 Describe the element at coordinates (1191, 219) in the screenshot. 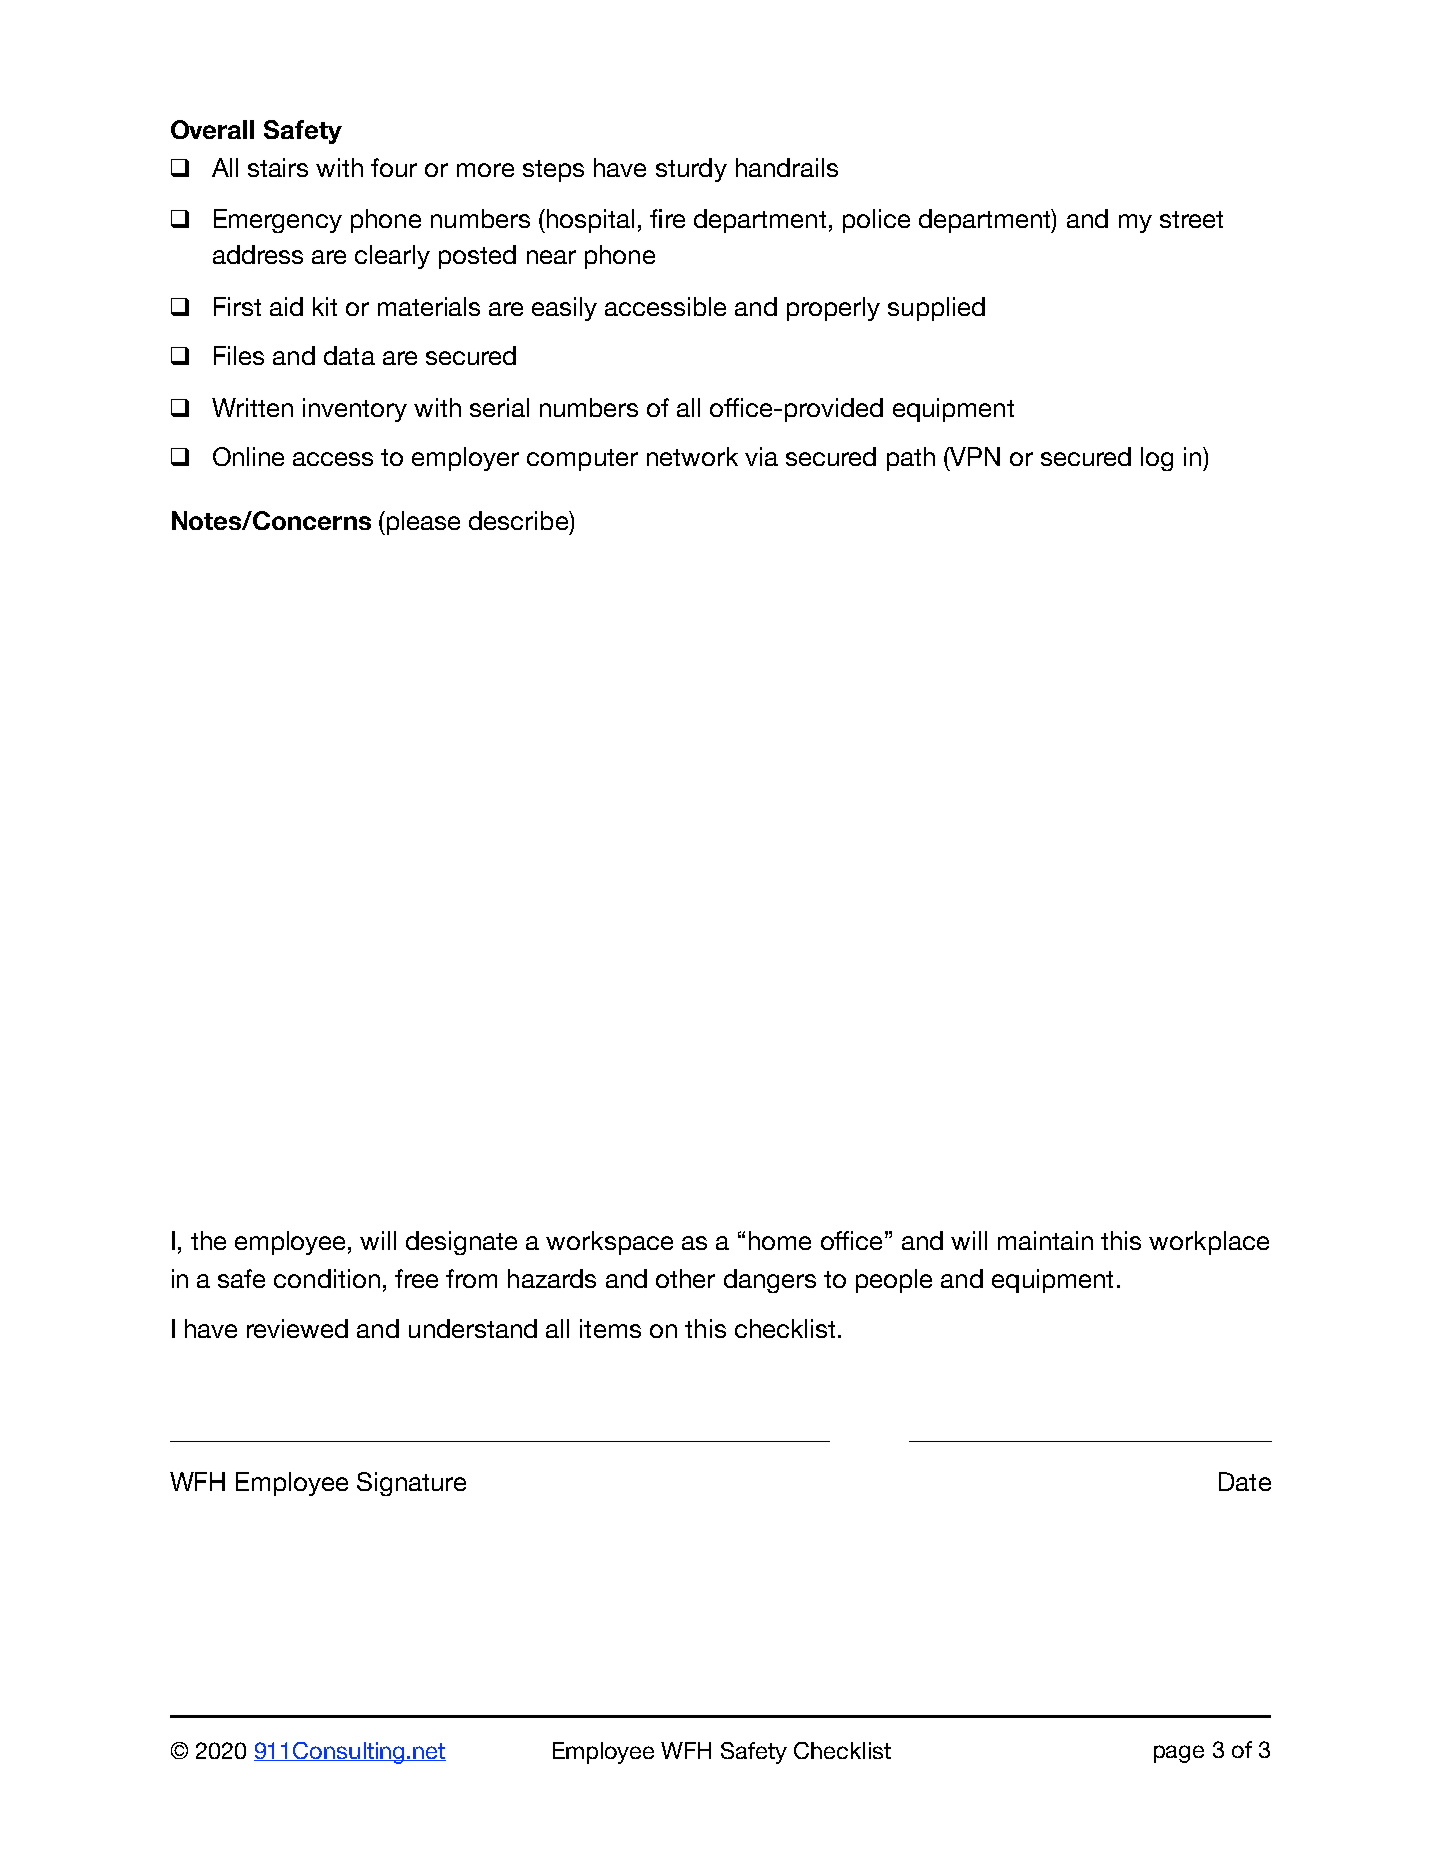

I see `street` at that location.
